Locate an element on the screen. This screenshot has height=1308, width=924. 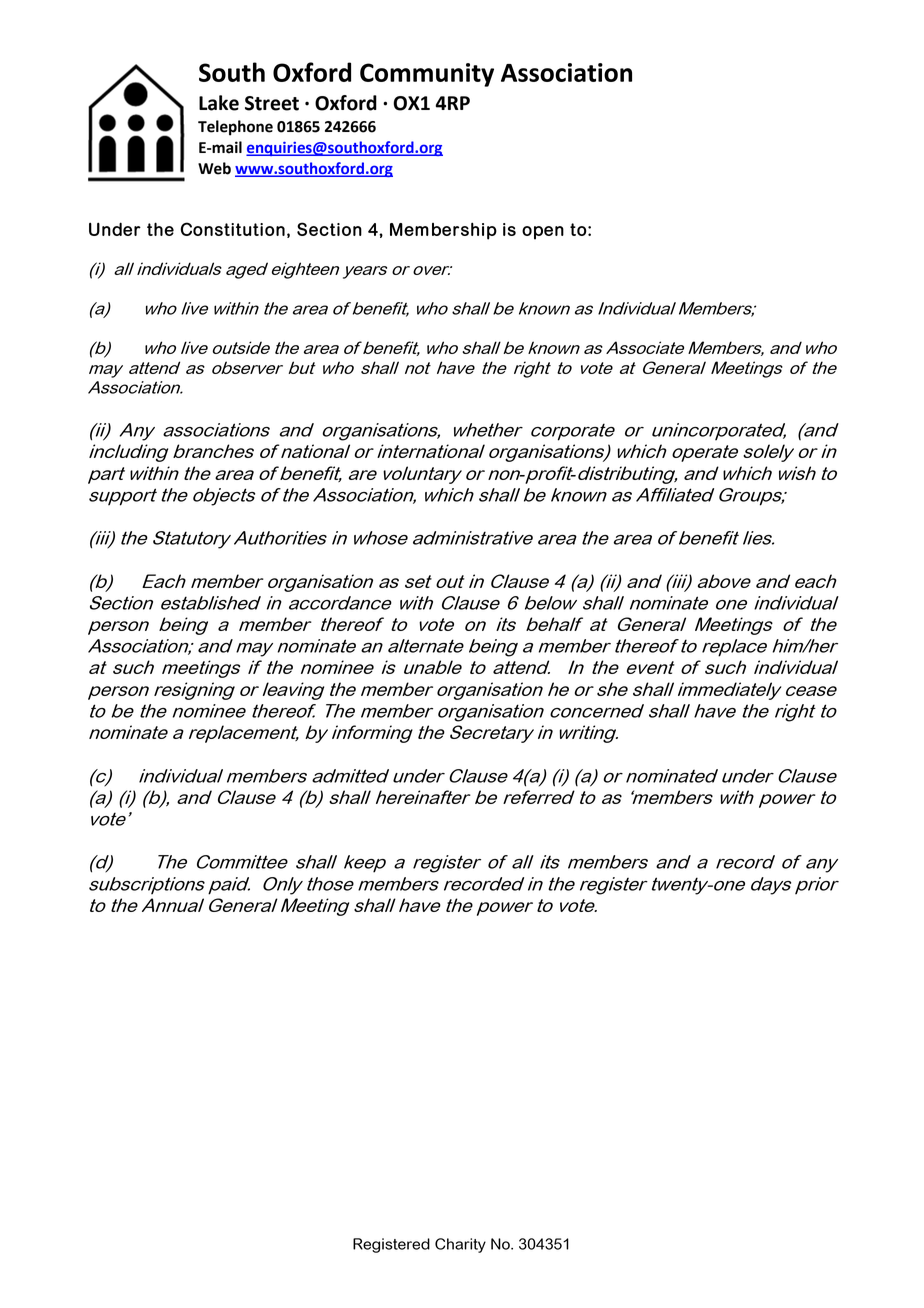
Community is located at coordinates (427, 75).
